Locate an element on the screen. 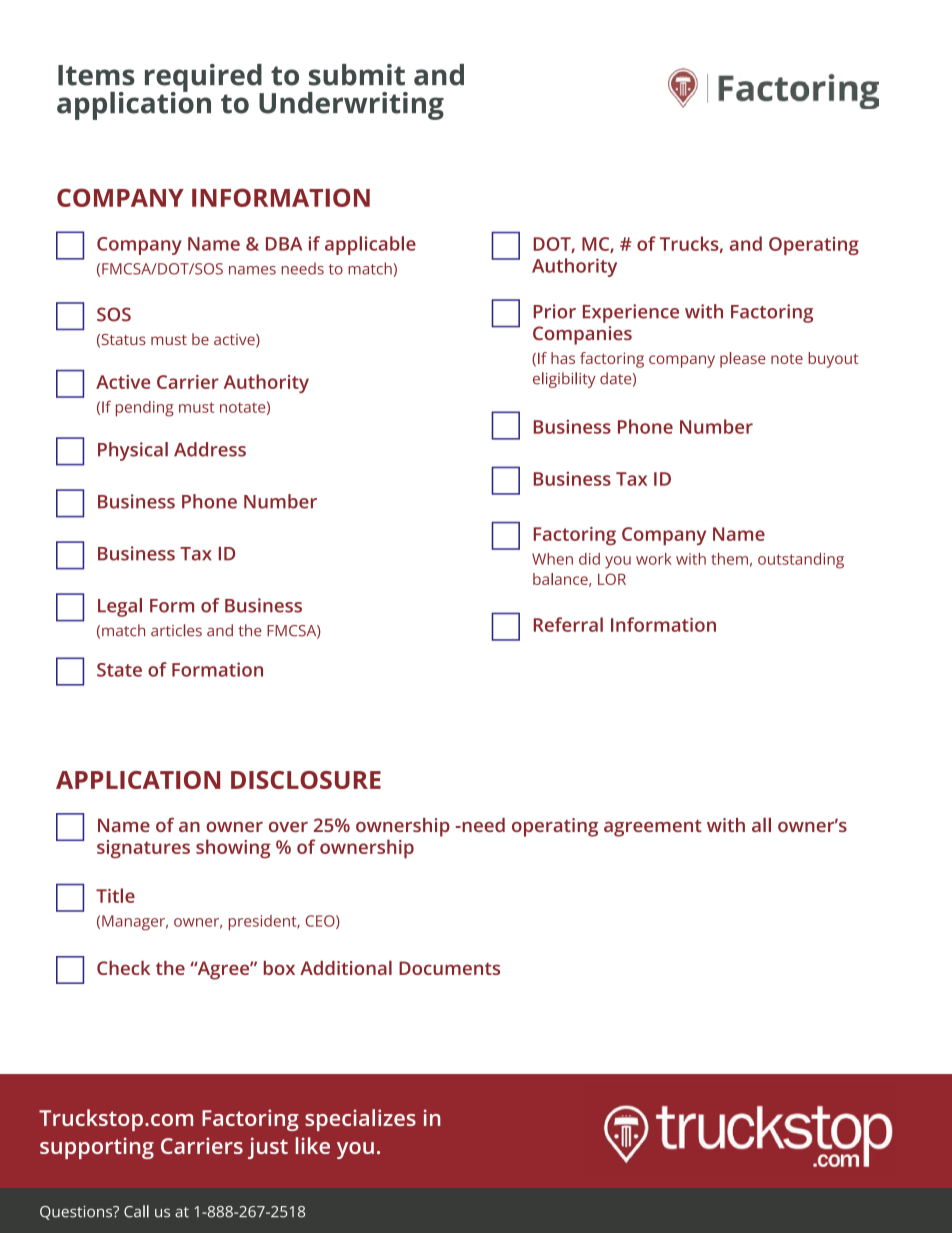  eligibility is located at coordinates (564, 380).
